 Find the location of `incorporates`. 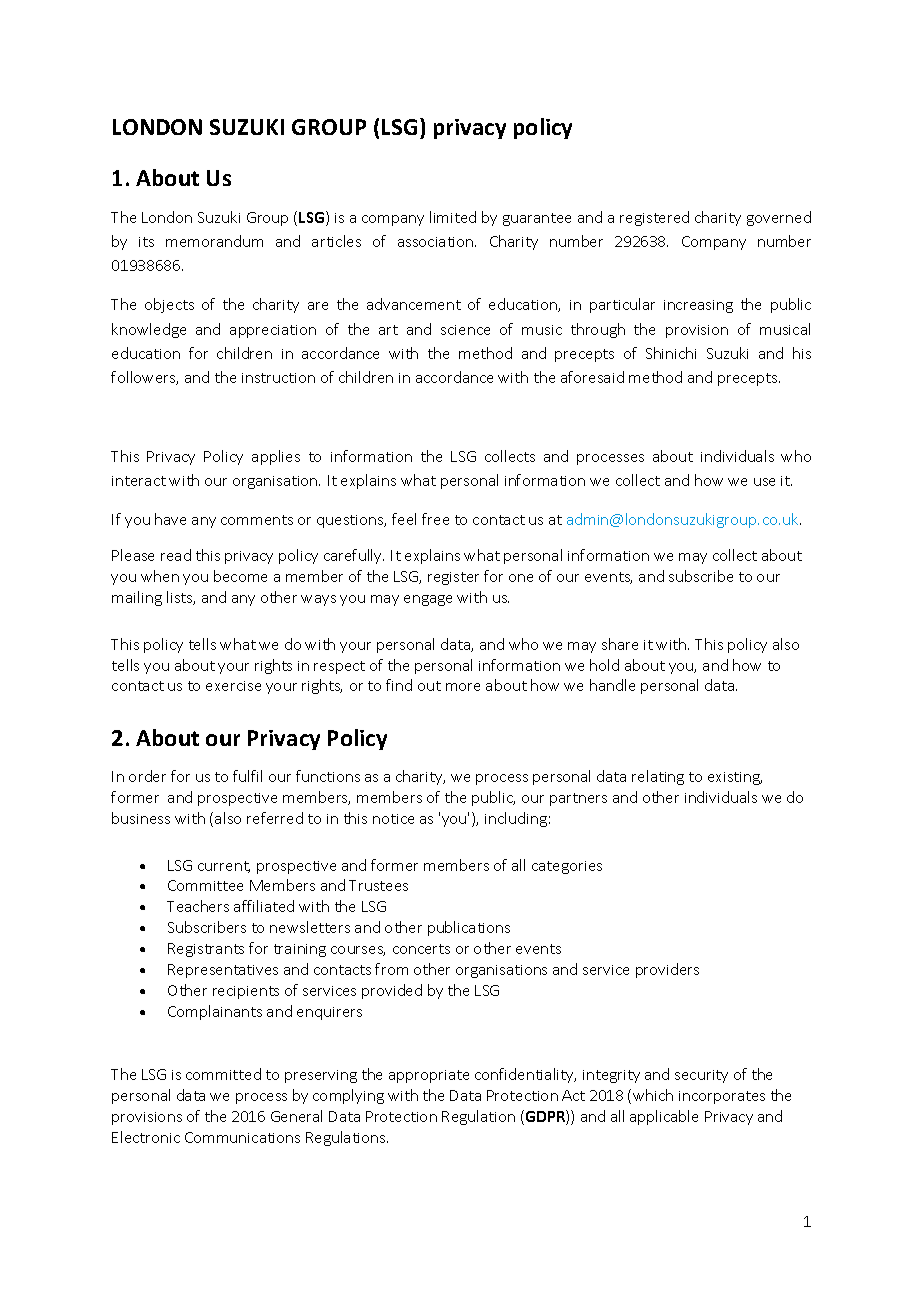

incorporates is located at coordinates (722, 1097).
